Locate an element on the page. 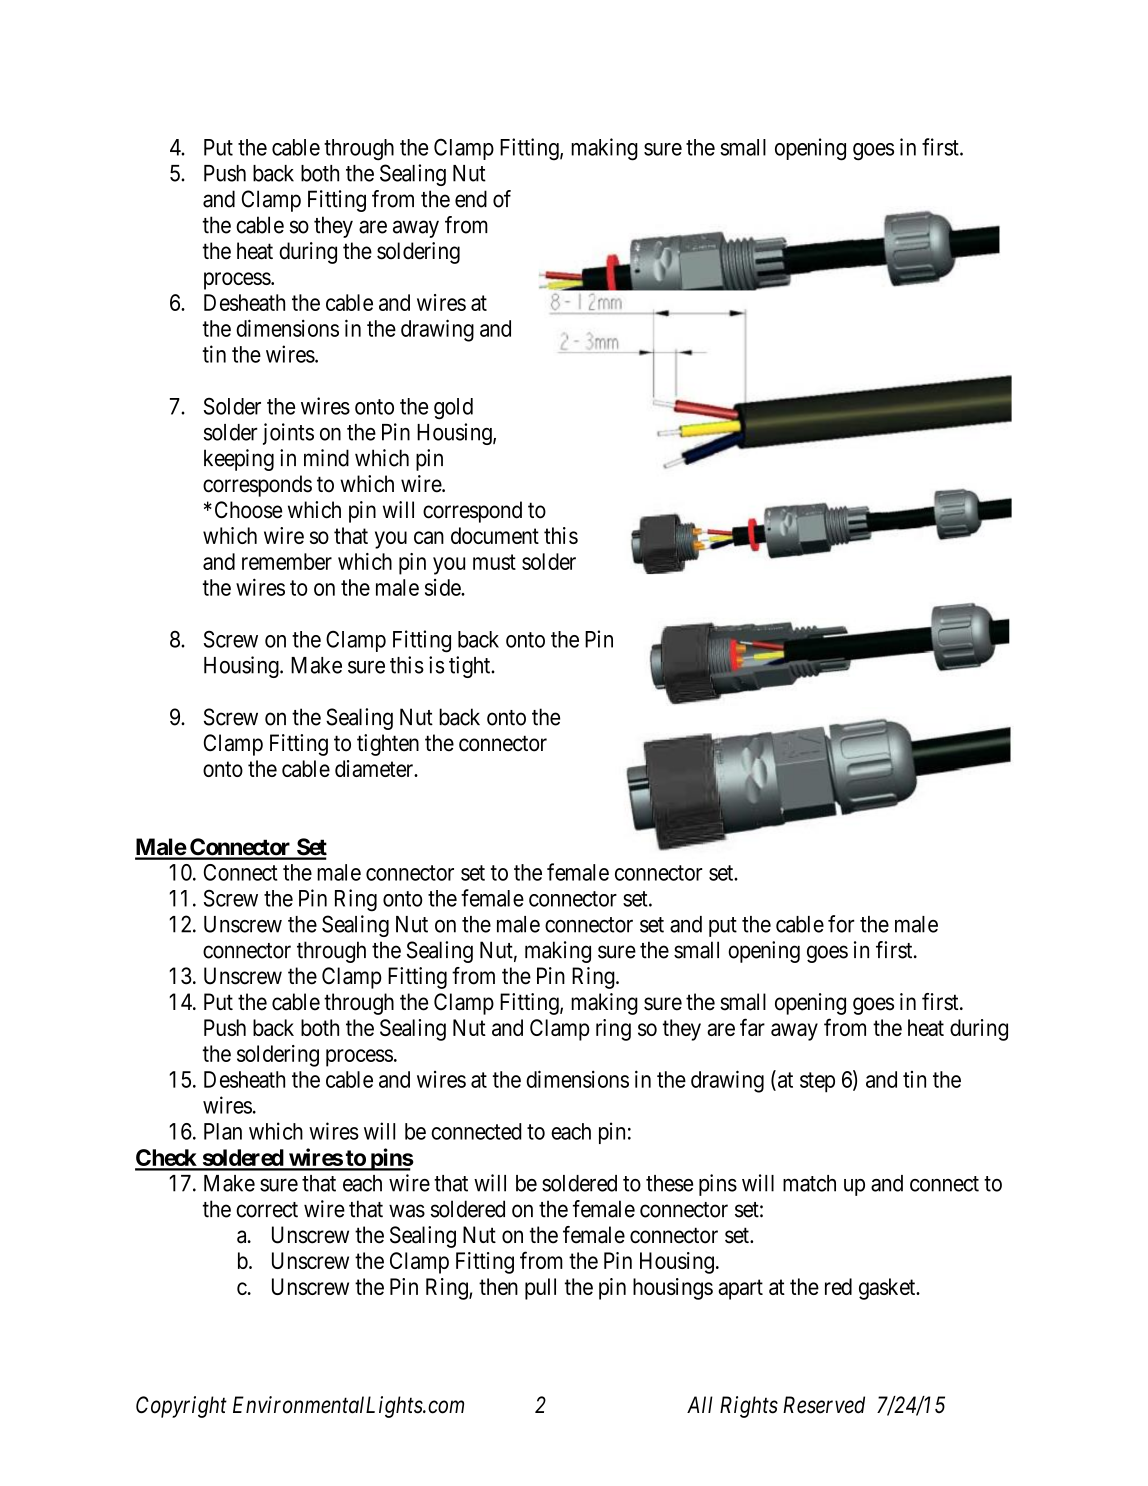  diameter is located at coordinates (375, 768).
